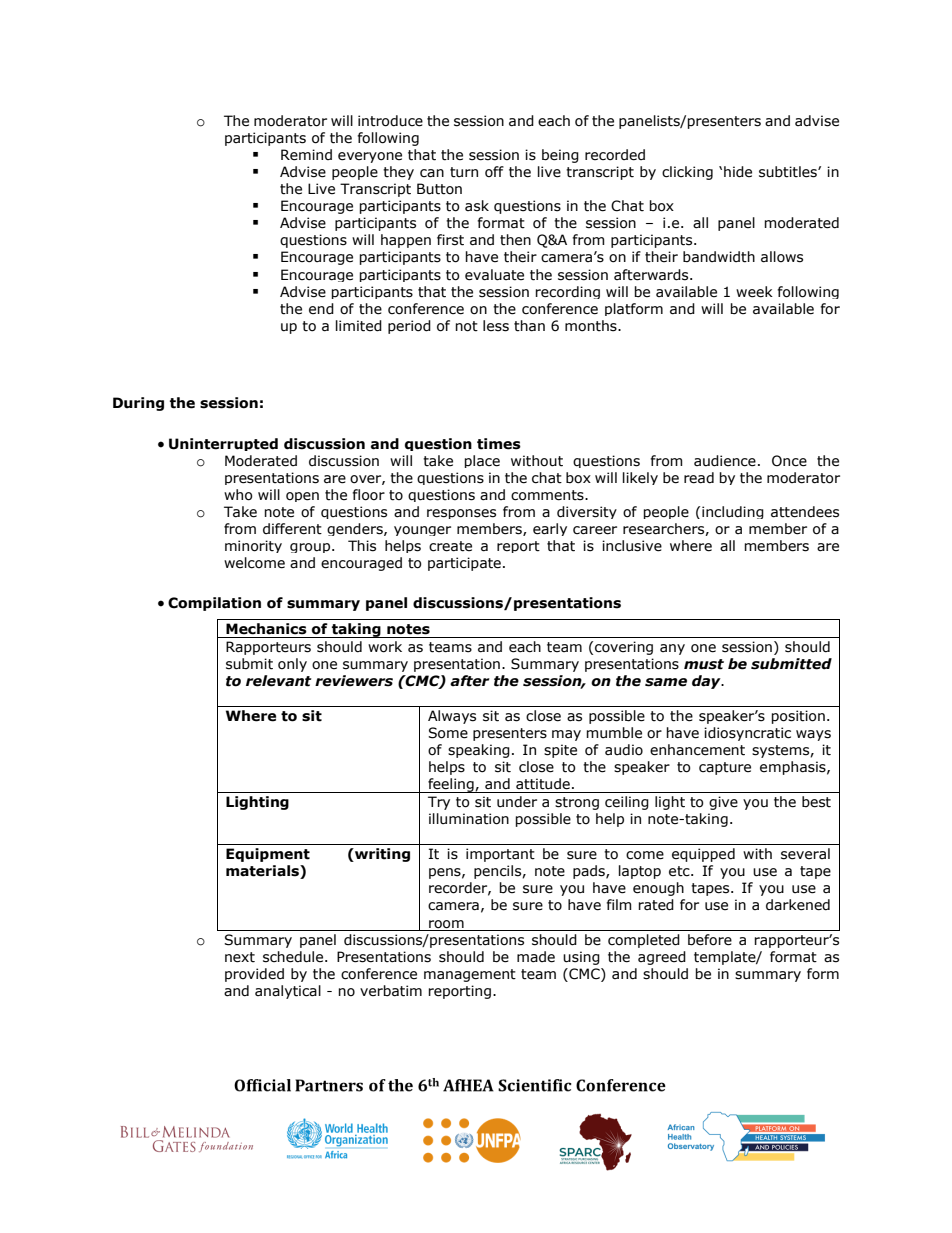 The height and width of the page is (1233, 952). I want to click on minority, so click(253, 546).
